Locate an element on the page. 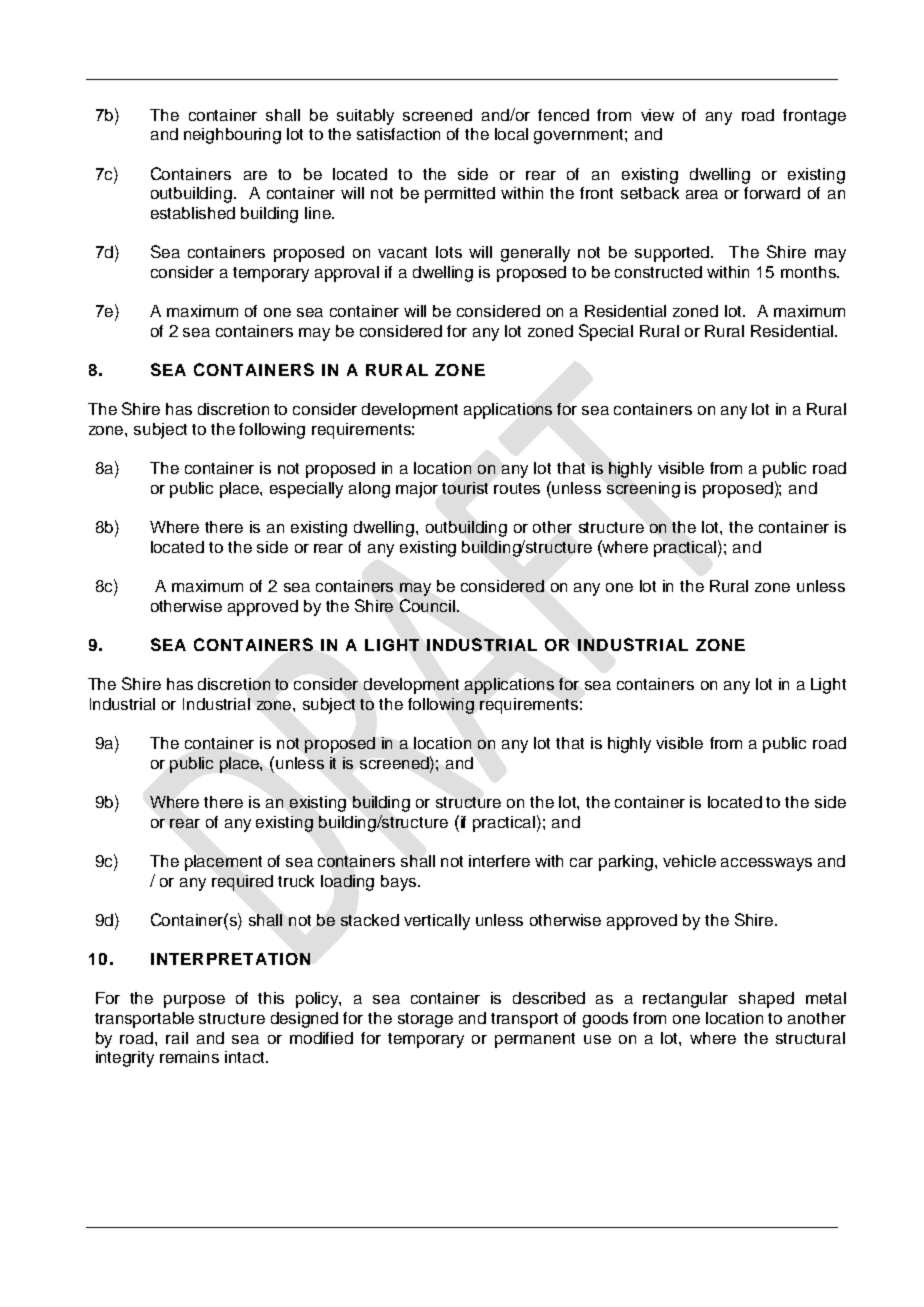  shaped is located at coordinates (766, 1000).
